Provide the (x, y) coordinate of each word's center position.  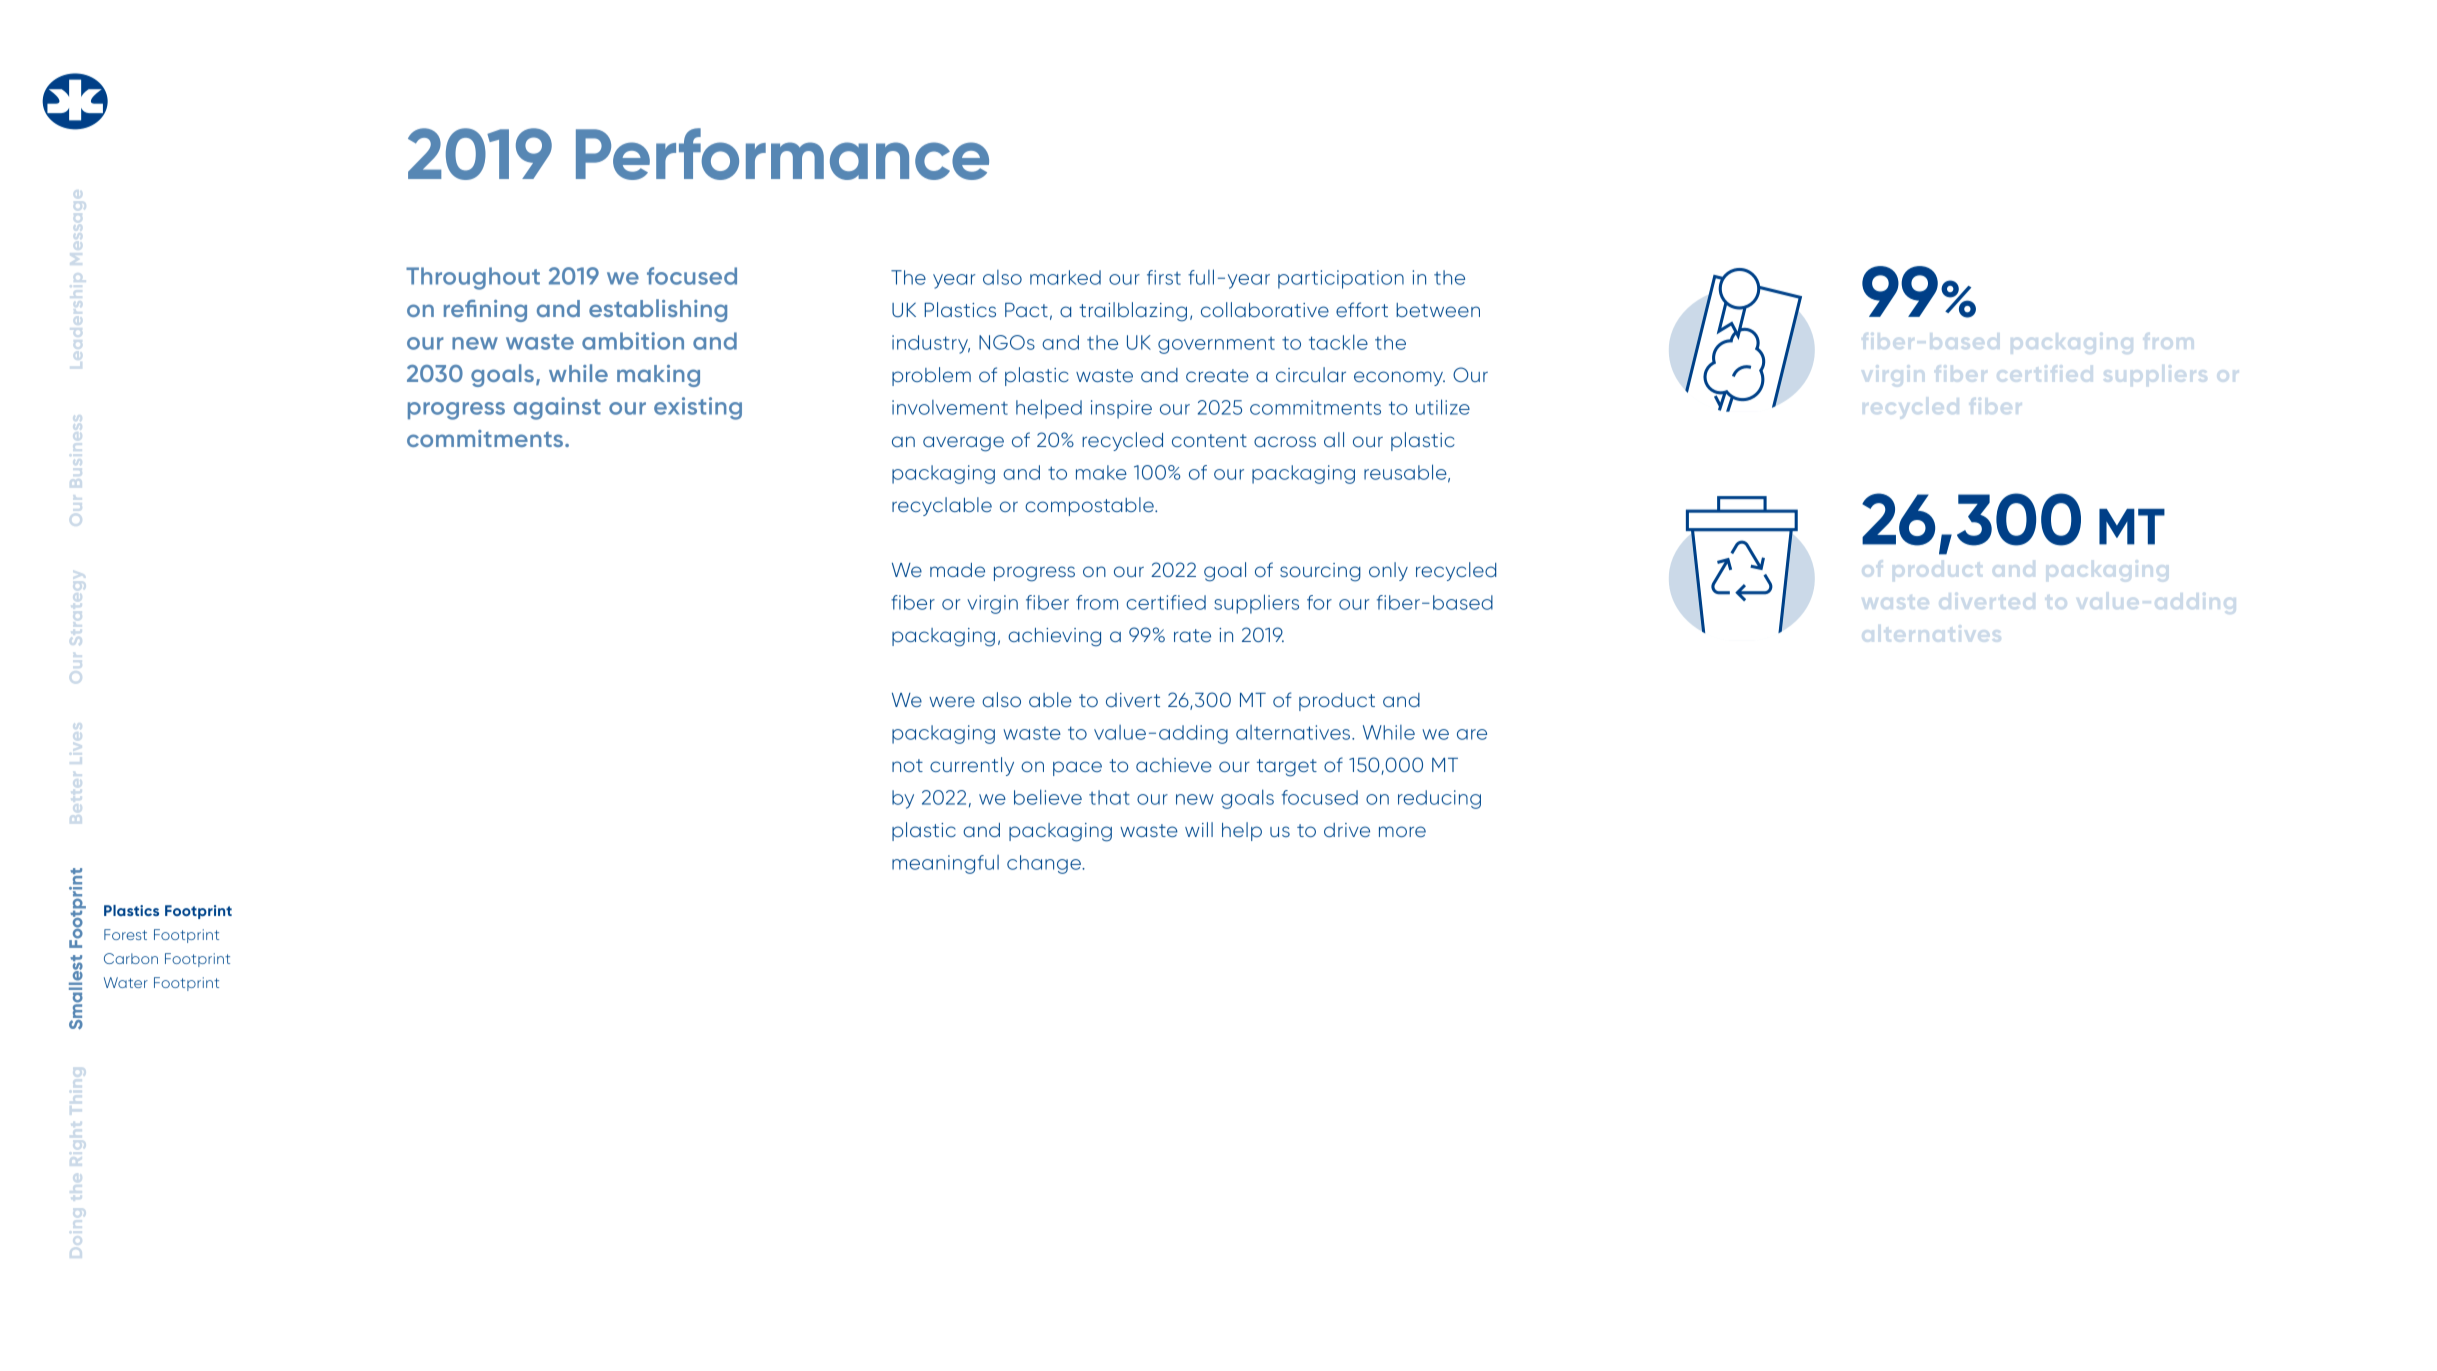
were (952, 701)
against (557, 408)
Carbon (131, 958)
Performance (782, 154)
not (907, 765)
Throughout (473, 278)
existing (698, 408)
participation (1341, 279)
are (1472, 734)
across (1285, 441)
